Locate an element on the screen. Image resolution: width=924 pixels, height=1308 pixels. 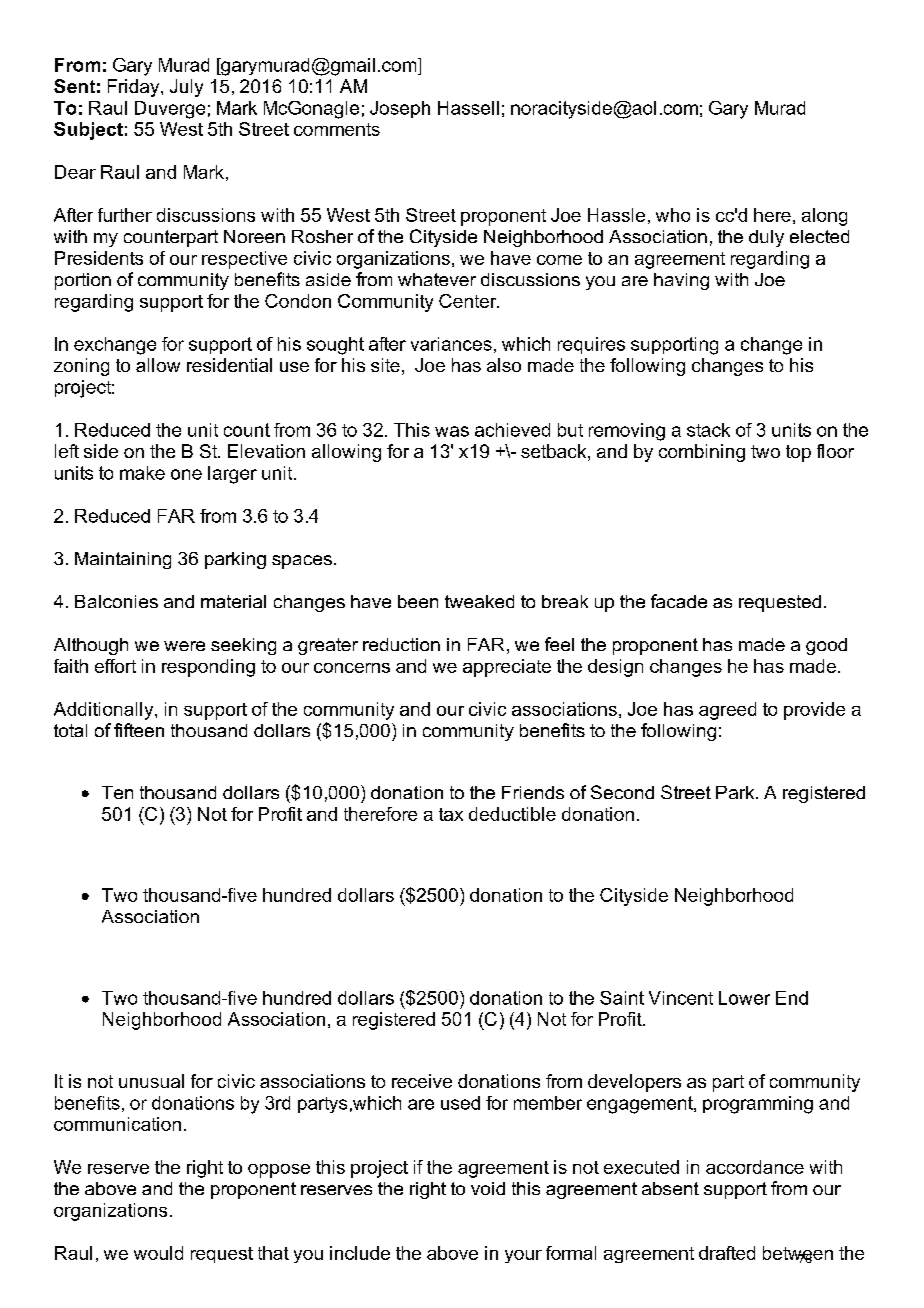
appreciate is located at coordinates (507, 668).
